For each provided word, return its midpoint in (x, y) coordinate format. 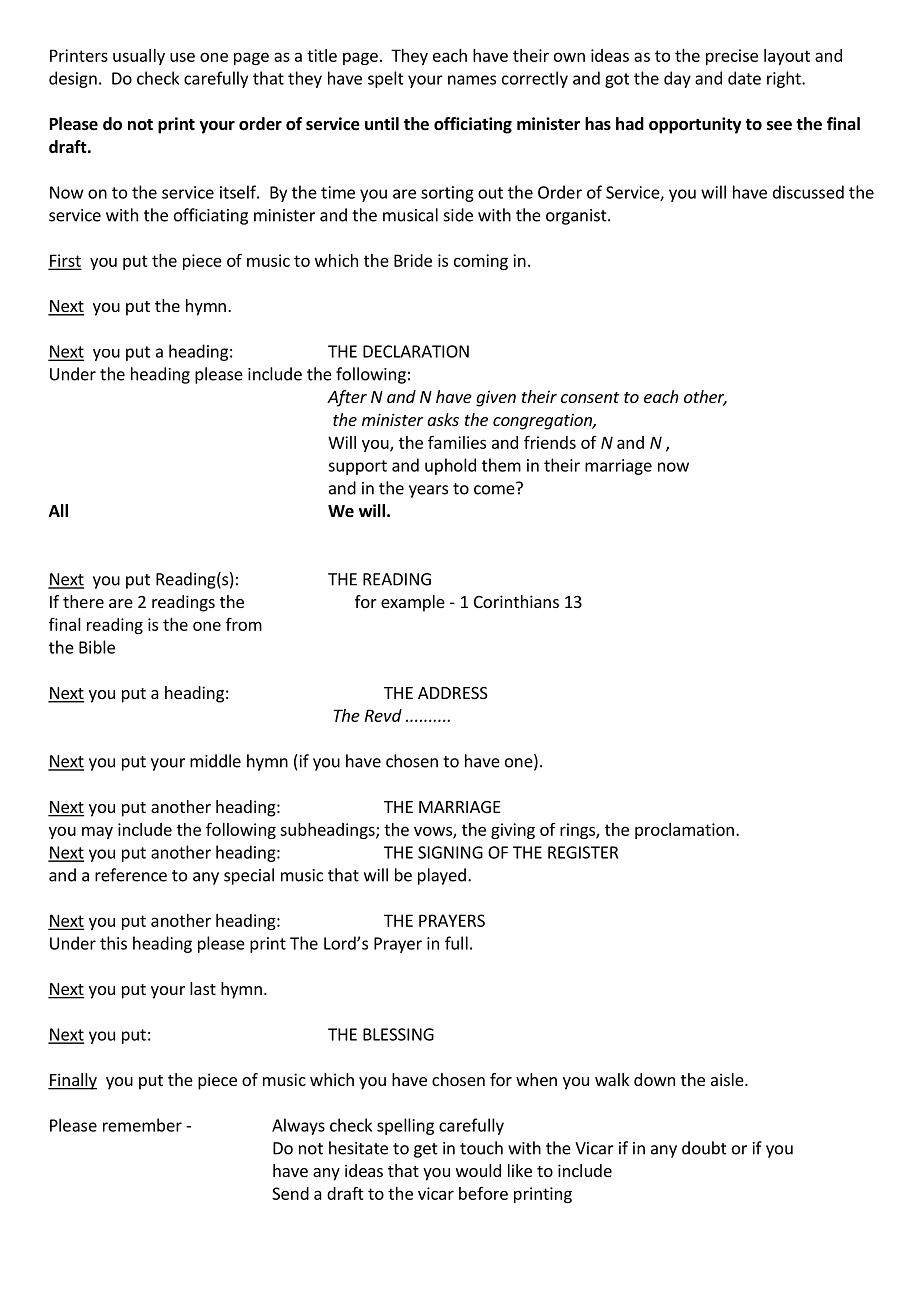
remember (142, 1125)
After (347, 398)
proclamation (684, 831)
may (97, 832)
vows (434, 832)
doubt (704, 1148)
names (472, 80)
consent (590, 397)
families (457, 442)
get (426, 1150)
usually (139, 57)
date (744, 78)
